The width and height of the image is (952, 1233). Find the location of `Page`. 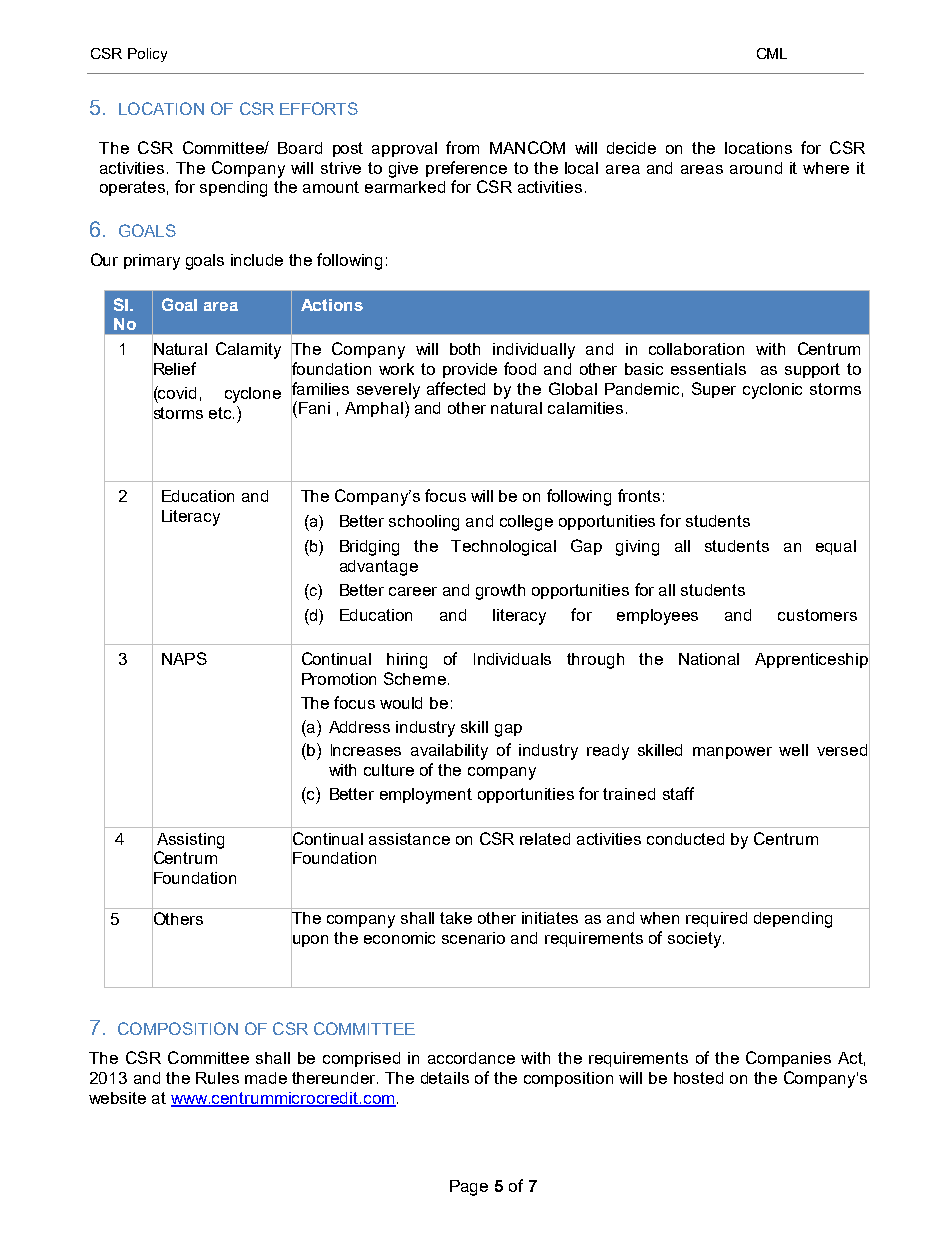

Page is located at coordinates (469, 1188).
